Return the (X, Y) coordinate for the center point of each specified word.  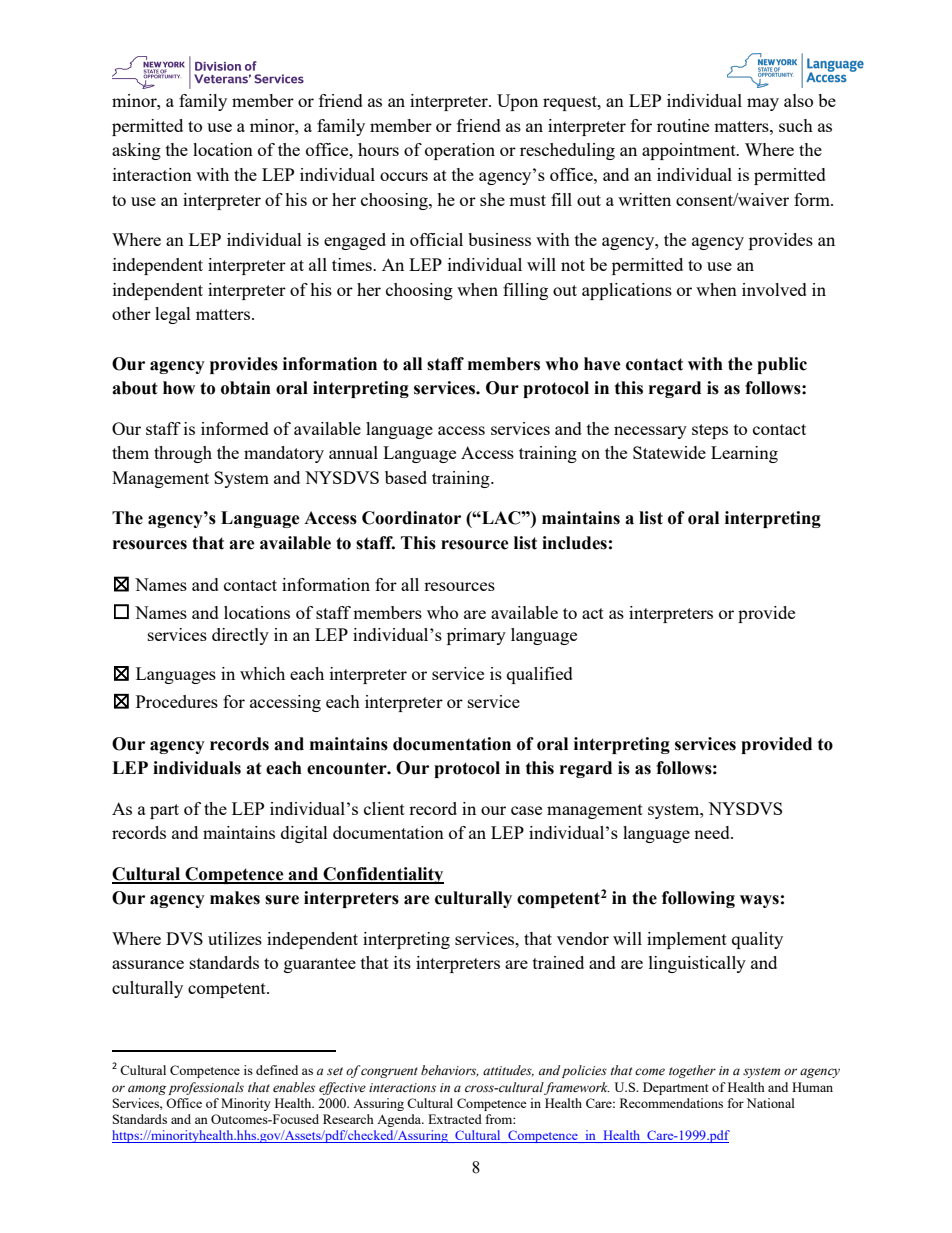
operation (460, 151)
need (713, 832)
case (526, 810)
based (406, 477)
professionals (206, 1088)
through (183, 454)
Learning (744, 454)
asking (136, 151)
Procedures (177, 701)
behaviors (450, 1071)
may (763, 104)
